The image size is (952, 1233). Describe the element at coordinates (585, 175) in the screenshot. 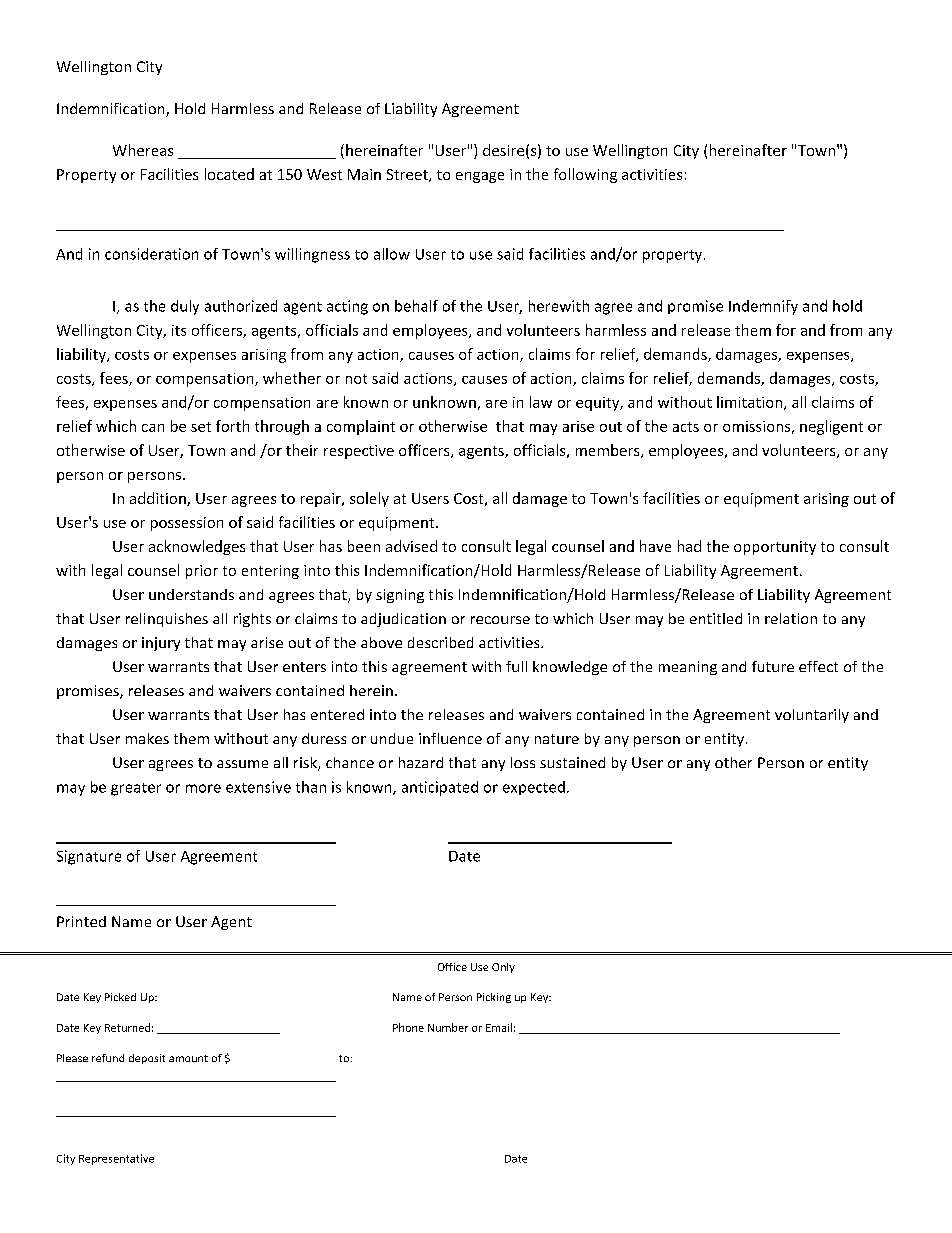

I see `following` at that location.
